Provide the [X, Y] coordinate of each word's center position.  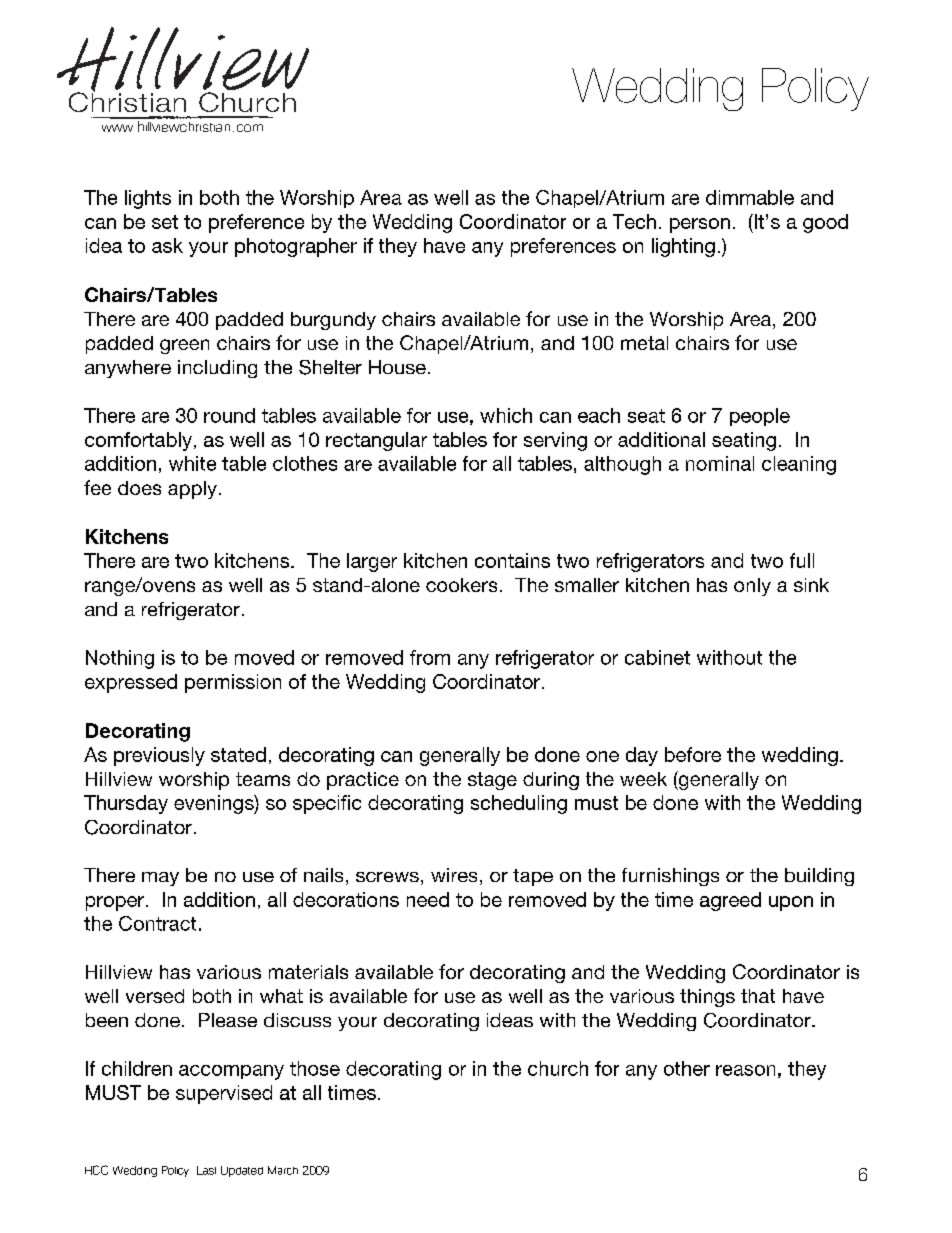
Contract [157, 923]
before [693, 754]
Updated [242, 1171]
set [165, 222]
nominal [720, 463]
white [192, 463]
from [430, 657]
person [700, 225]
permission [233, 683]
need [428, 899]
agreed [730, 901]
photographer [296, 247]
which [506, 415]
